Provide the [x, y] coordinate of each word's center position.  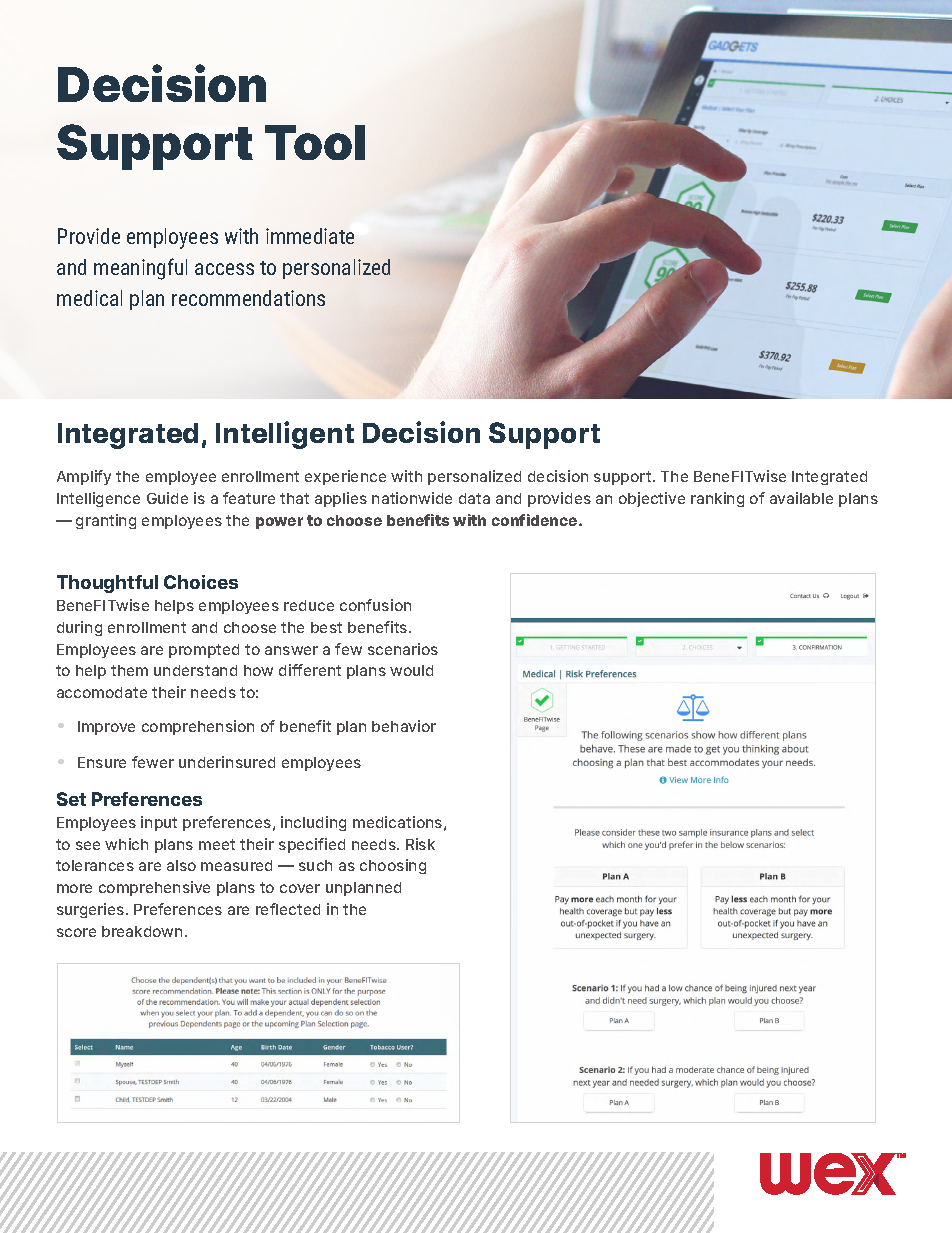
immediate [310, 236]
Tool [315, 142]
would [411, 670]
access [224, 269]
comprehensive [154, 888]
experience [345, 477]
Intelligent [285, 435]
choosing [393, 866]
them [129, 670]
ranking [717, 499]
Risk [420, 844]
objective [652, 499]
